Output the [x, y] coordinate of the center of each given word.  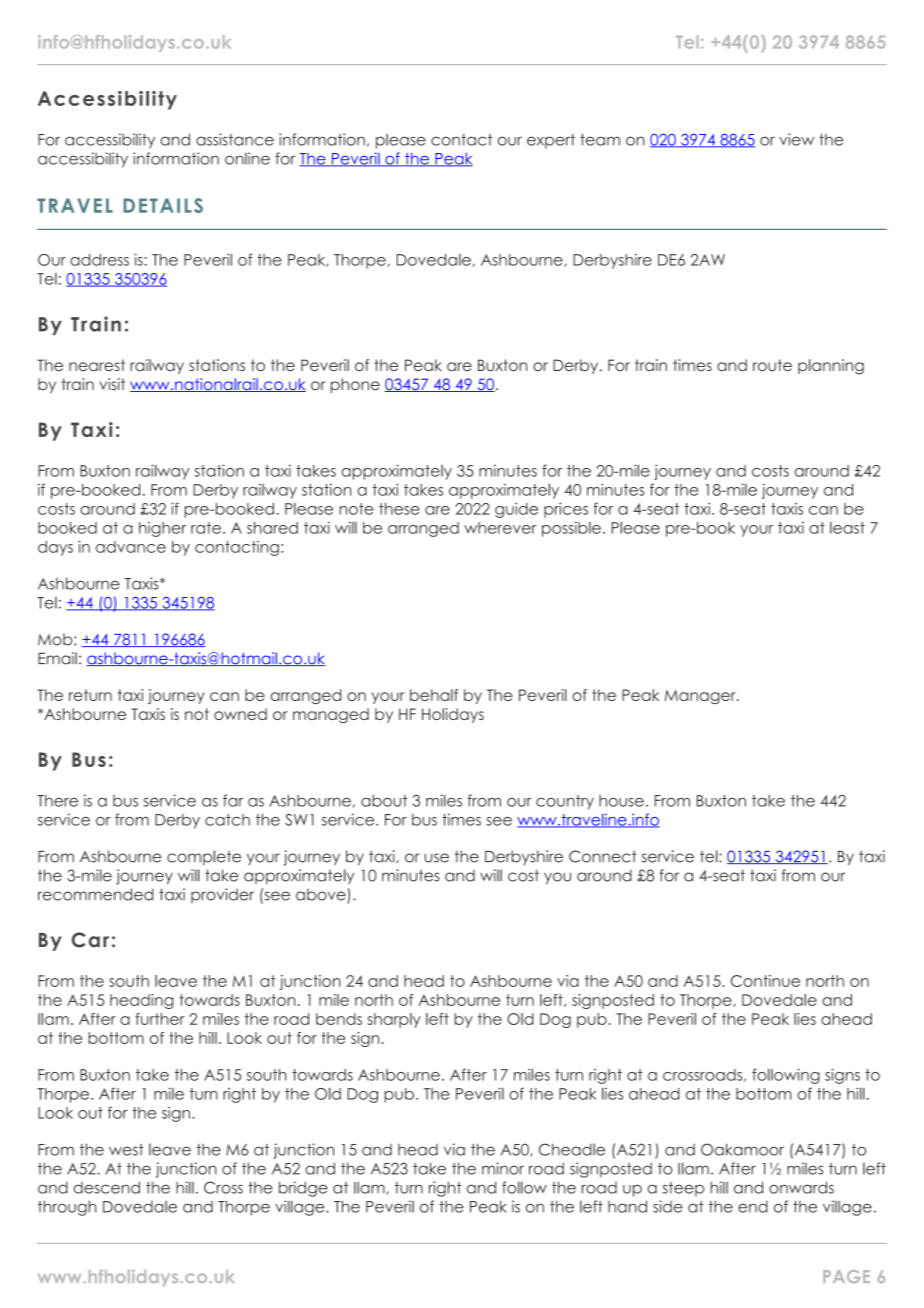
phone [355, 385]
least [847, 528]
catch [227, 820]
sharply [394, 1020]
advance [131, 547]
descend [107, 1187]
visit [112, 384]
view [796, 139]
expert [551, 141]
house [621, 801]
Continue [765, 981]
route [772, 365]
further [160, 1019]
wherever [500, 528]
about [384, 801]
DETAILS [163, 205]
